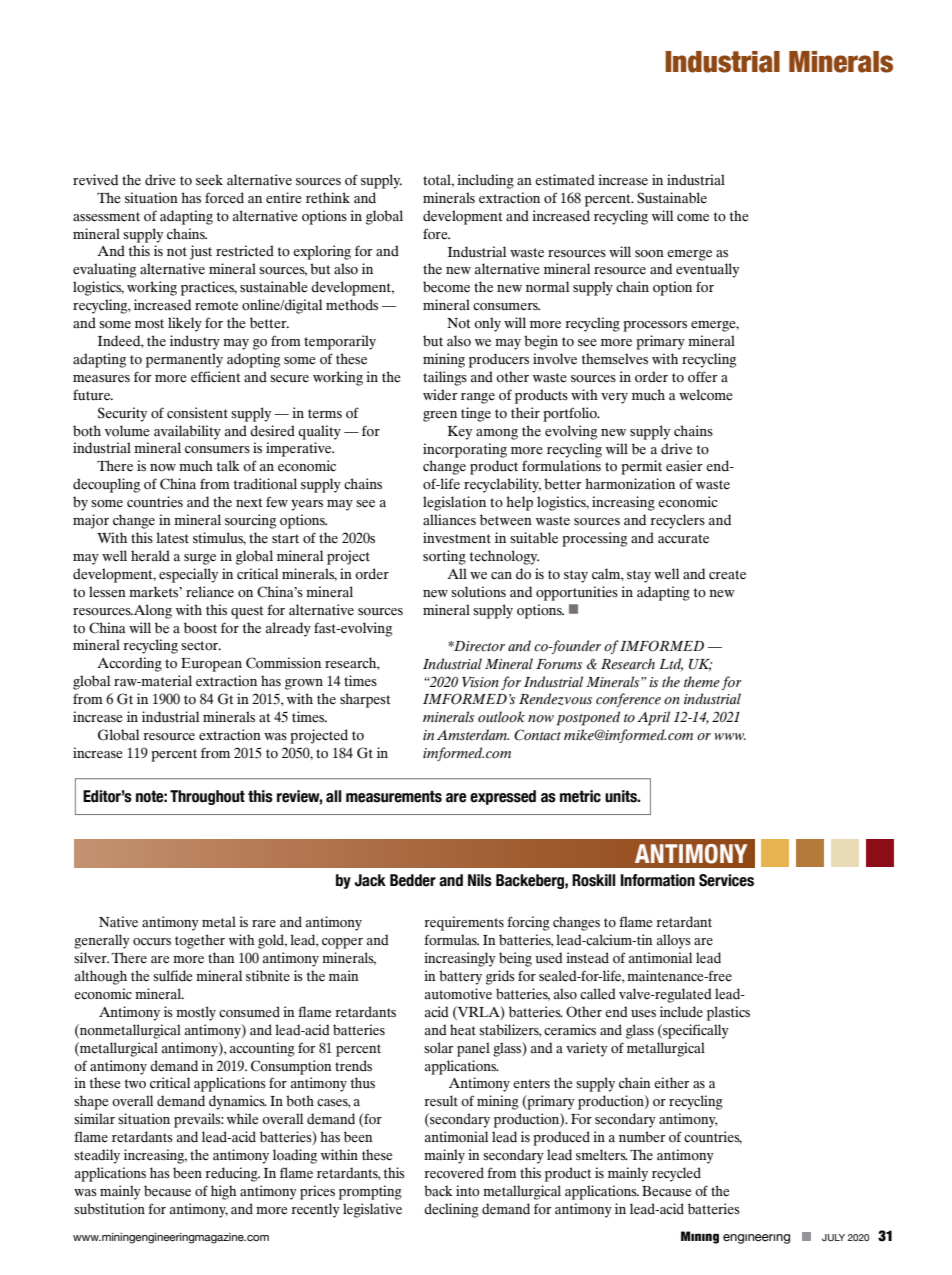 This screenshot has width=952, height=1275. What do you see at coordinates (224, 1192) in the screenshot?
I see `high` at bounding box center [224, 1192].
